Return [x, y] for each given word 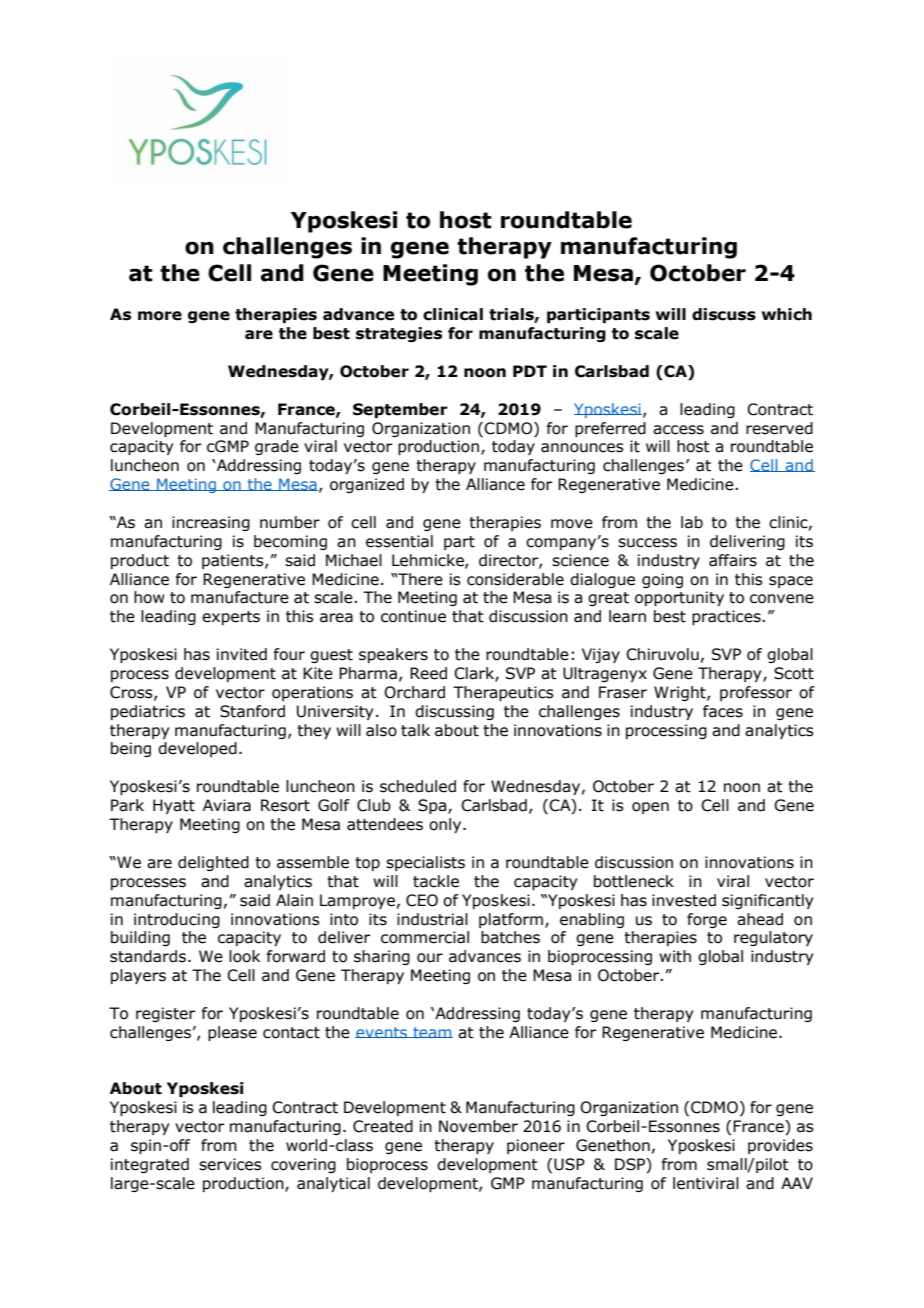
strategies [399, 334]
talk [415, 730]
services [230, 1164]
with [675, 956]
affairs [733, 560]
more [160, 316]
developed [197, 749]
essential [399, 541]
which [787, 314]
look [244, 956]
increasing [211, 523]
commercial [425, 937]
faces [723, 711]
